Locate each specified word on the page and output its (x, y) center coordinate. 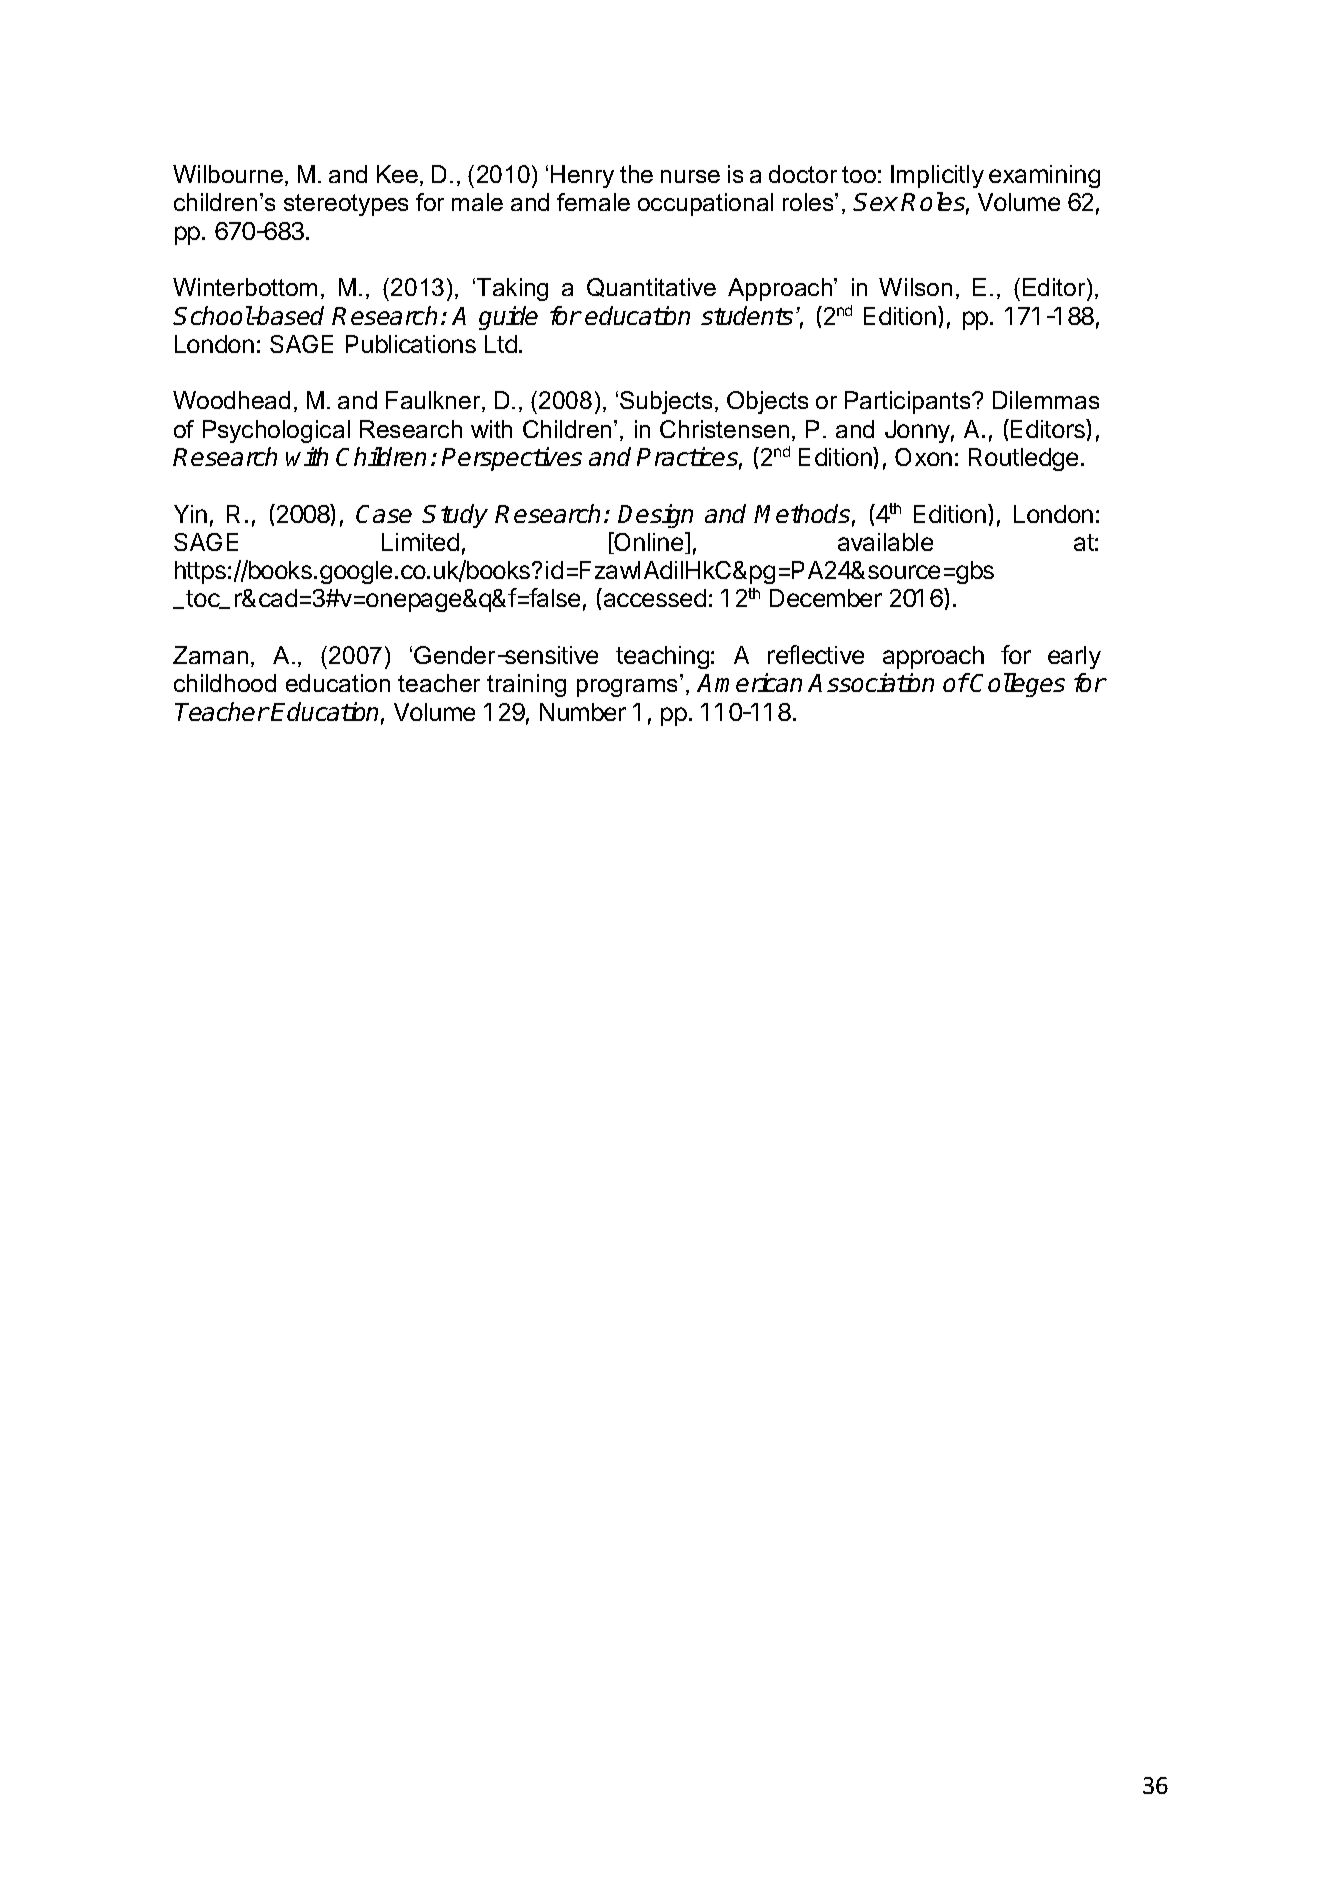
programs (627, 688)
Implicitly (937, 176)
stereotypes (346, 205)
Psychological (276, 431)
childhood (225, 683)
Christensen (724, 429)
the (636, 174)
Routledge (1023, 459)
